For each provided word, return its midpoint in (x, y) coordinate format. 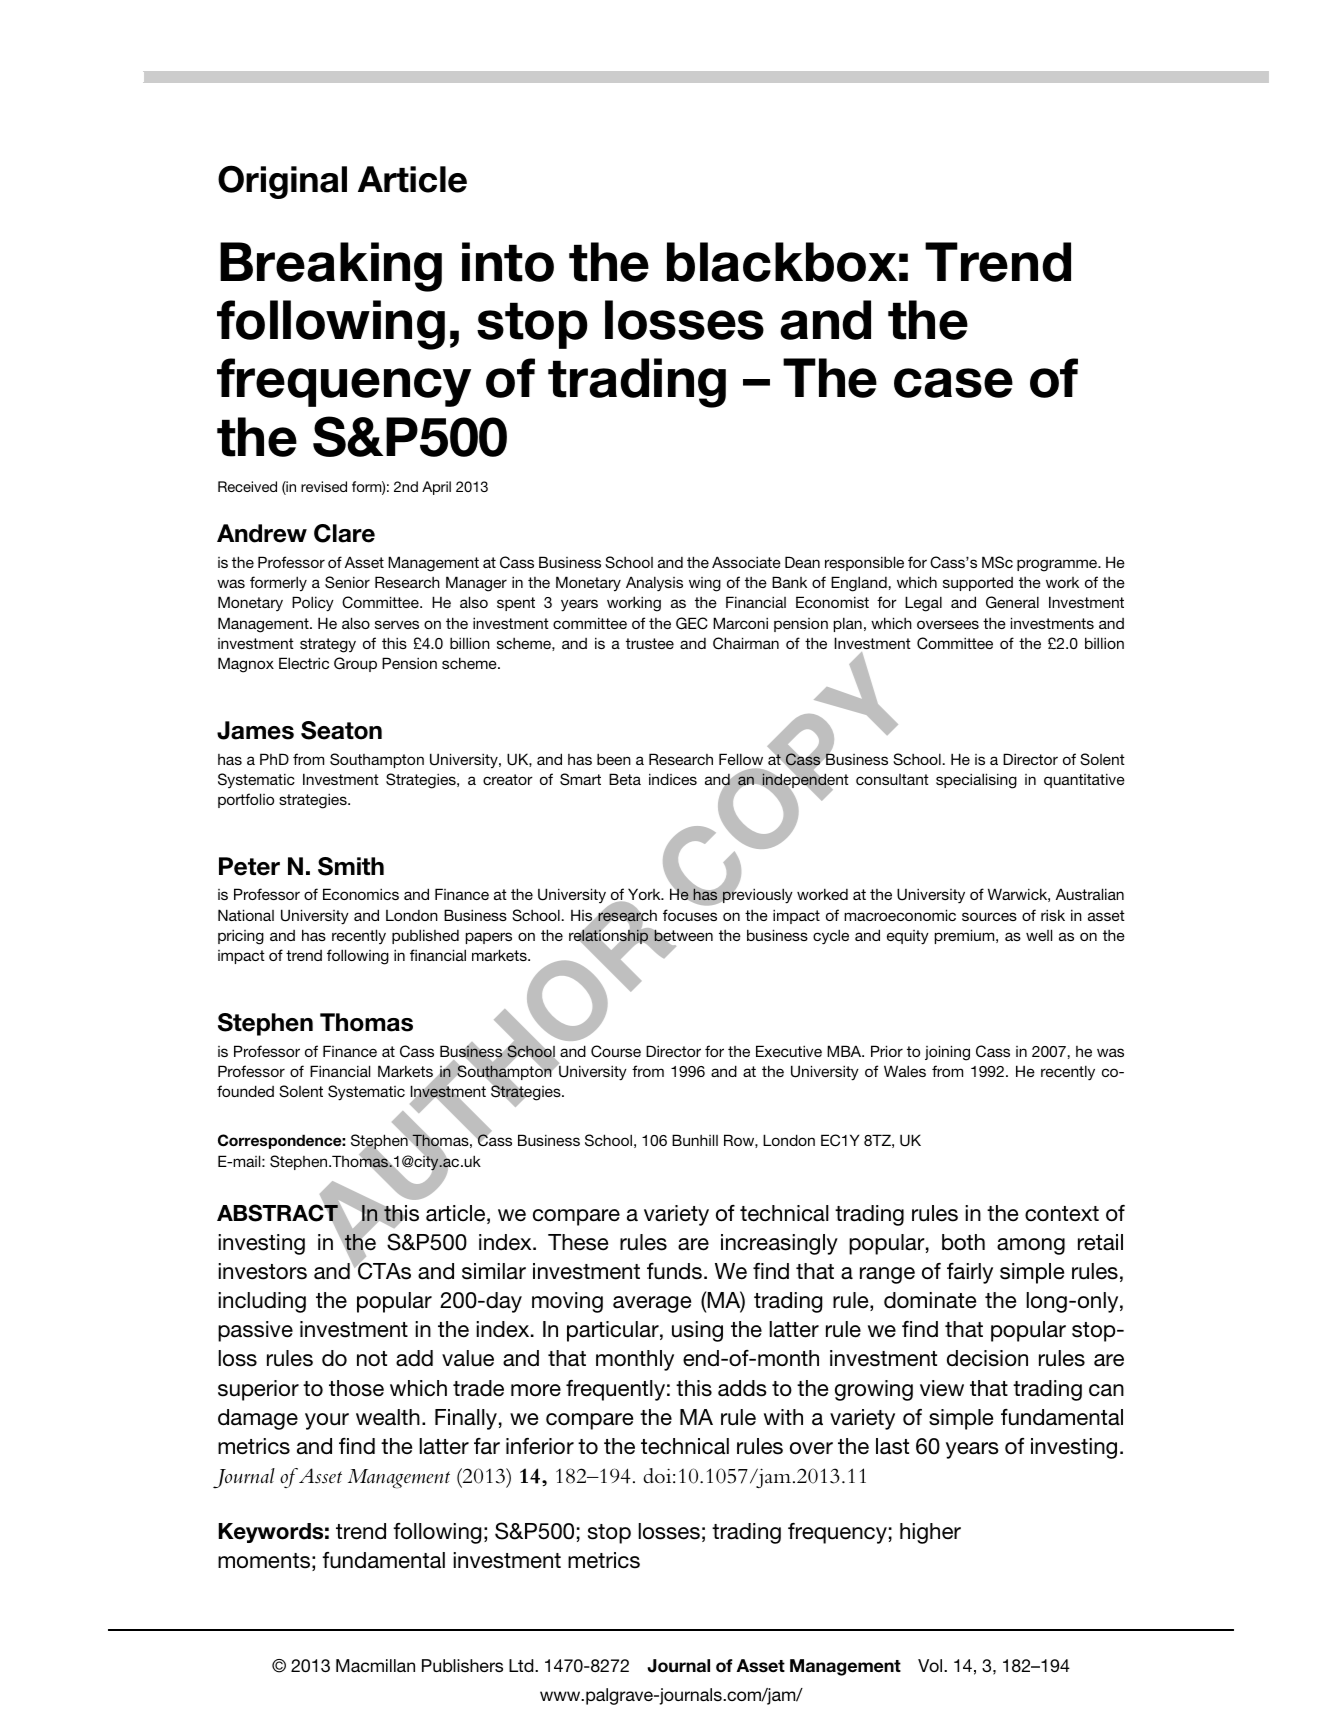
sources (989, 916)
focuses (690, 915)
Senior (347, 582)
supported (978, 584)
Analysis (654, 584)
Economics (361, 894)
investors (262, 1271)
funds (674, 1271)
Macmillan (375, 1665)
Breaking (331, 267)
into (508, 262)
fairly (970, 1273)
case (953, 383)
